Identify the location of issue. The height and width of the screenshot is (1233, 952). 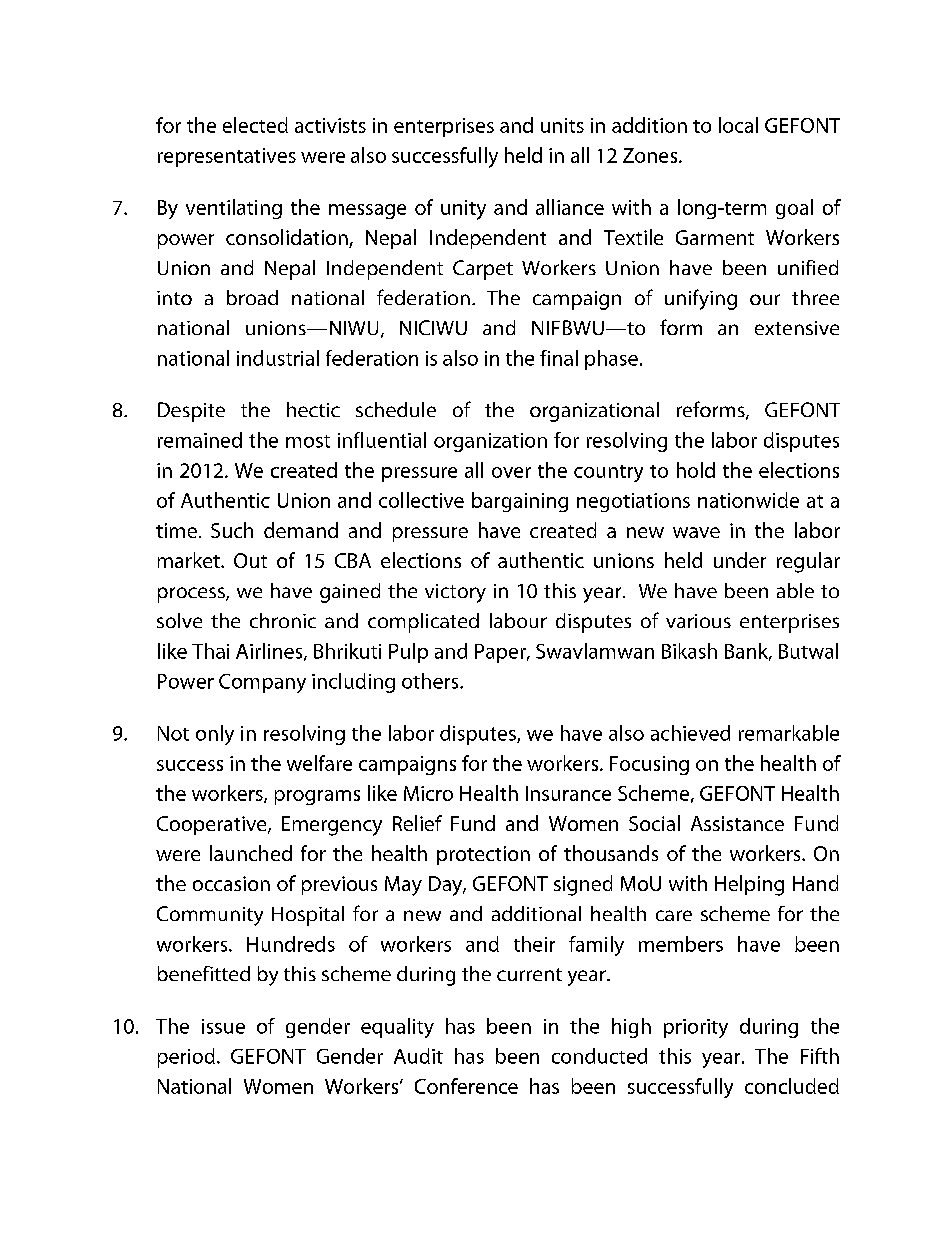
(223, 1026).
